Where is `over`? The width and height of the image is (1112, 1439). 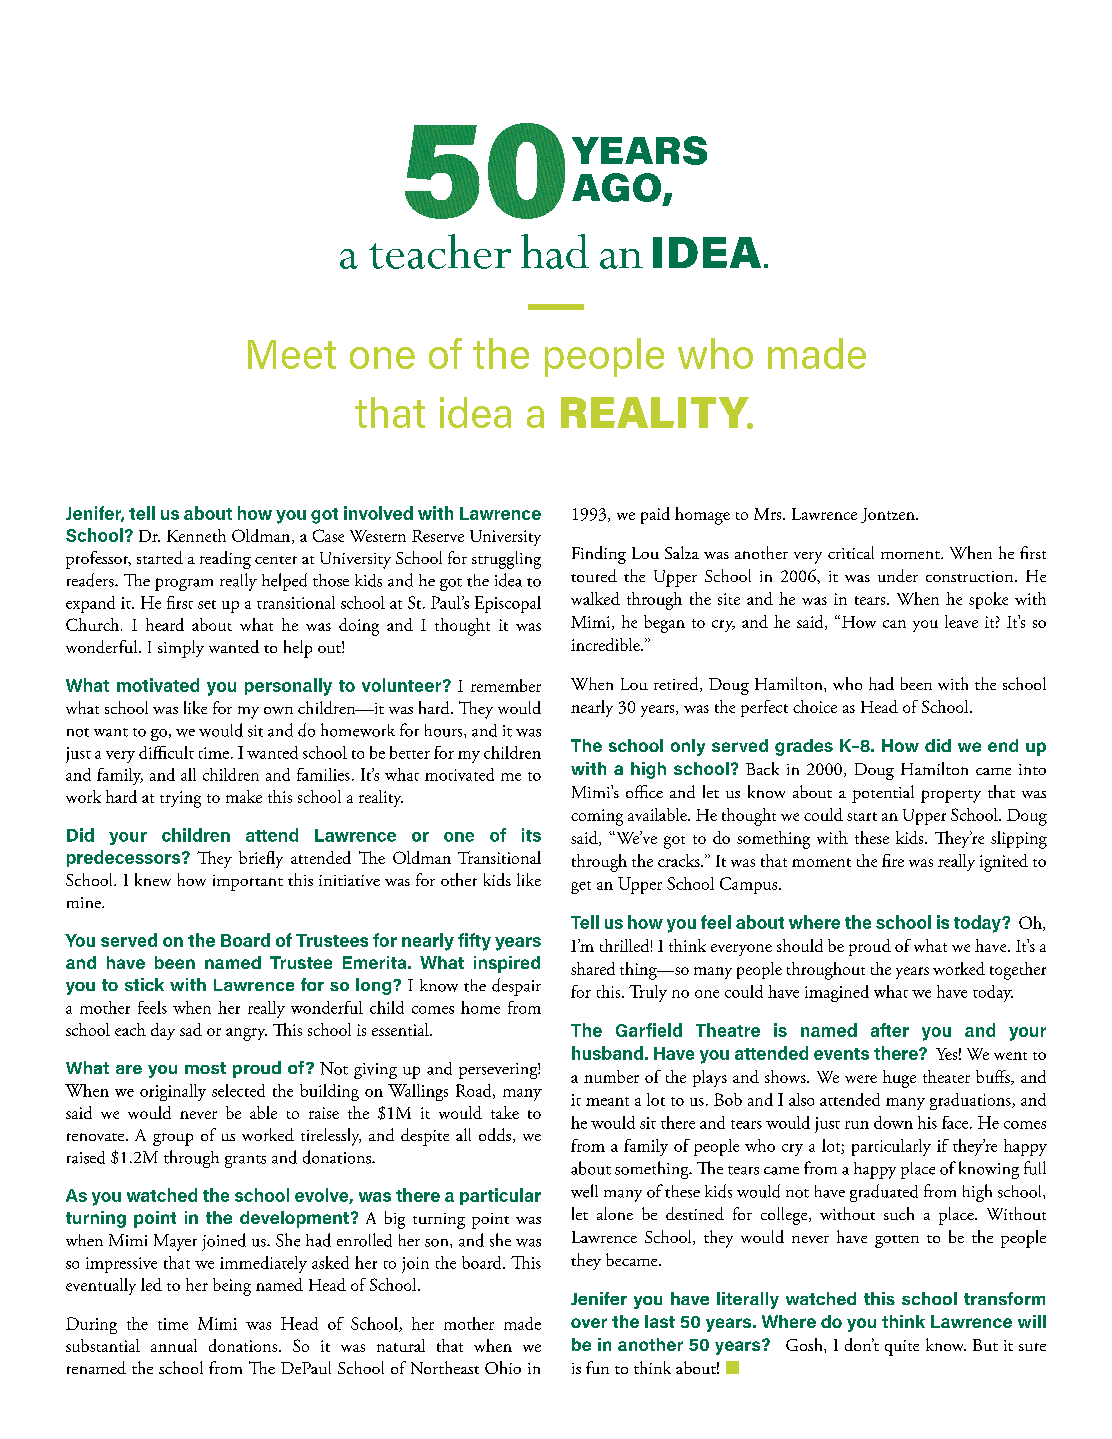
over is located at coordinates (589, 1323).
